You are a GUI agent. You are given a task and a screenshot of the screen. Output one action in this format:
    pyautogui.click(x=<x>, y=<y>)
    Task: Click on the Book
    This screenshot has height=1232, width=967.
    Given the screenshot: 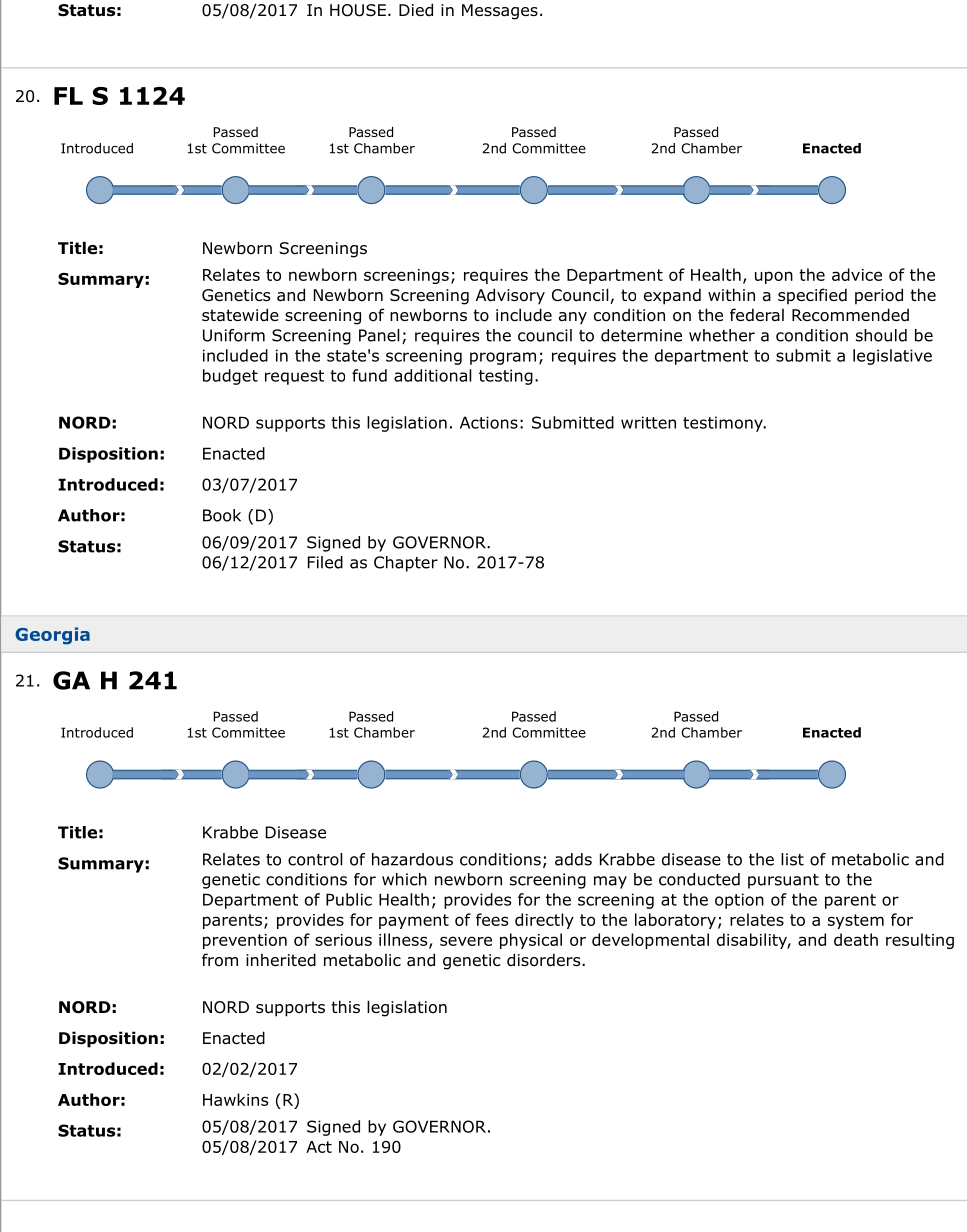 What is the action you would take?
    pyautogui.click(x=222, y=515)
